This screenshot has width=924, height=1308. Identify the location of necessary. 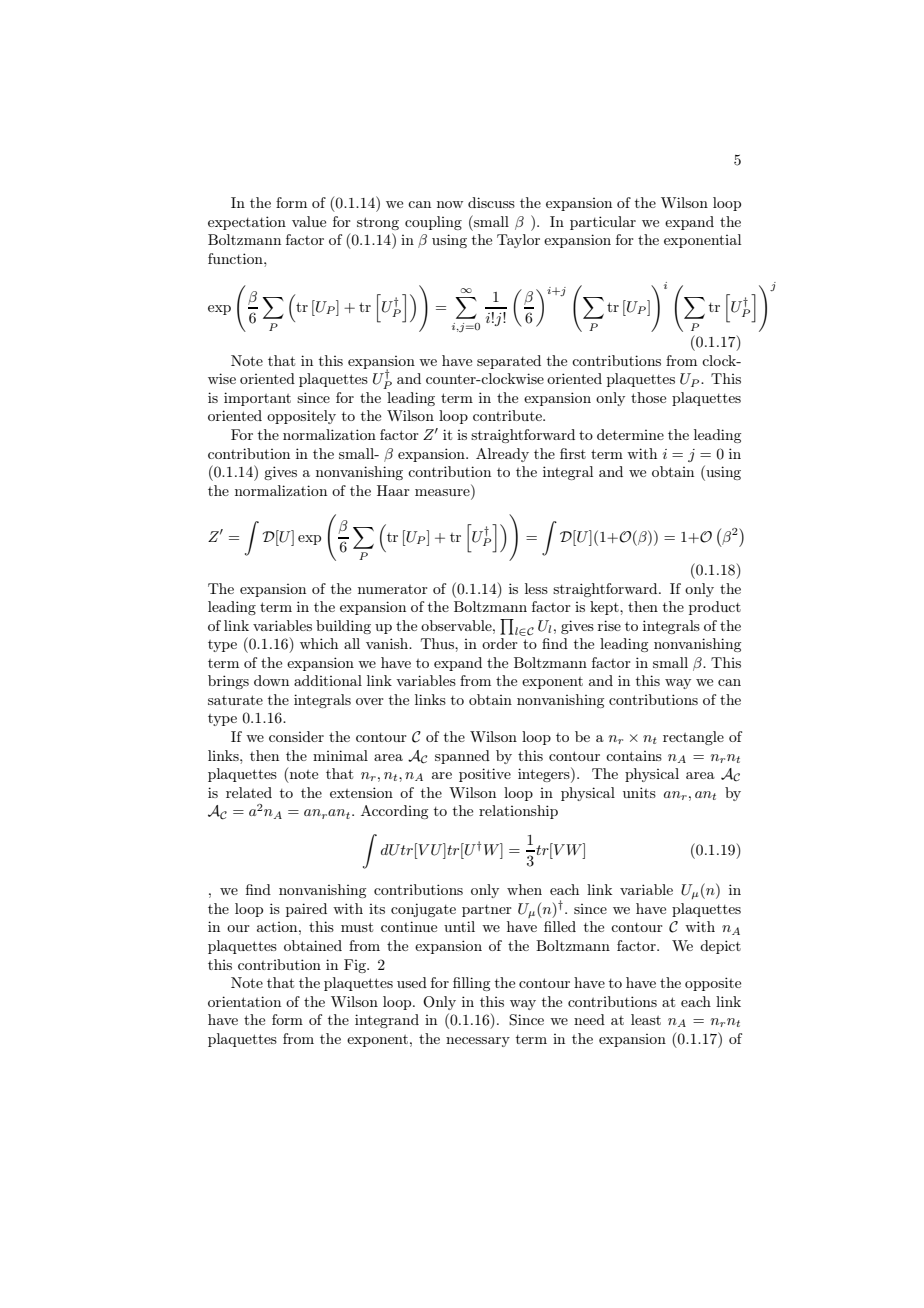
(478, 1042).
